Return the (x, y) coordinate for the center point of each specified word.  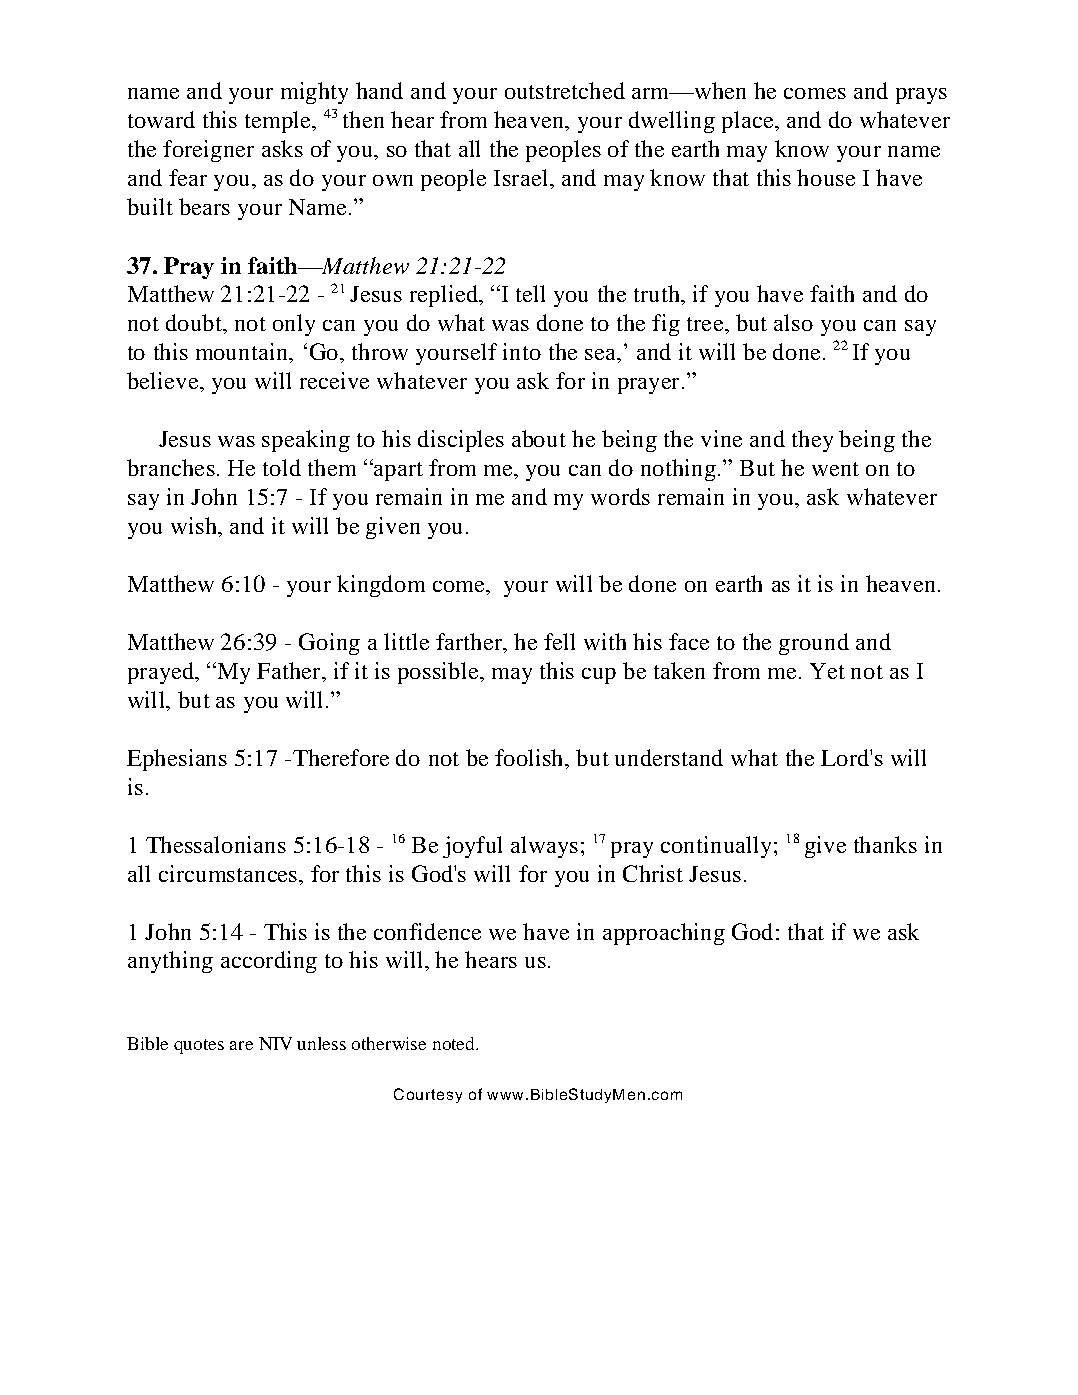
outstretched (565, 90)
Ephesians (177, 760)
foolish (530, 757)
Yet (827, 671)
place (749, 122)
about (539, 438)
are (241, 1045)
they (812, 441)
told (282, 467)
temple (279, 122)
